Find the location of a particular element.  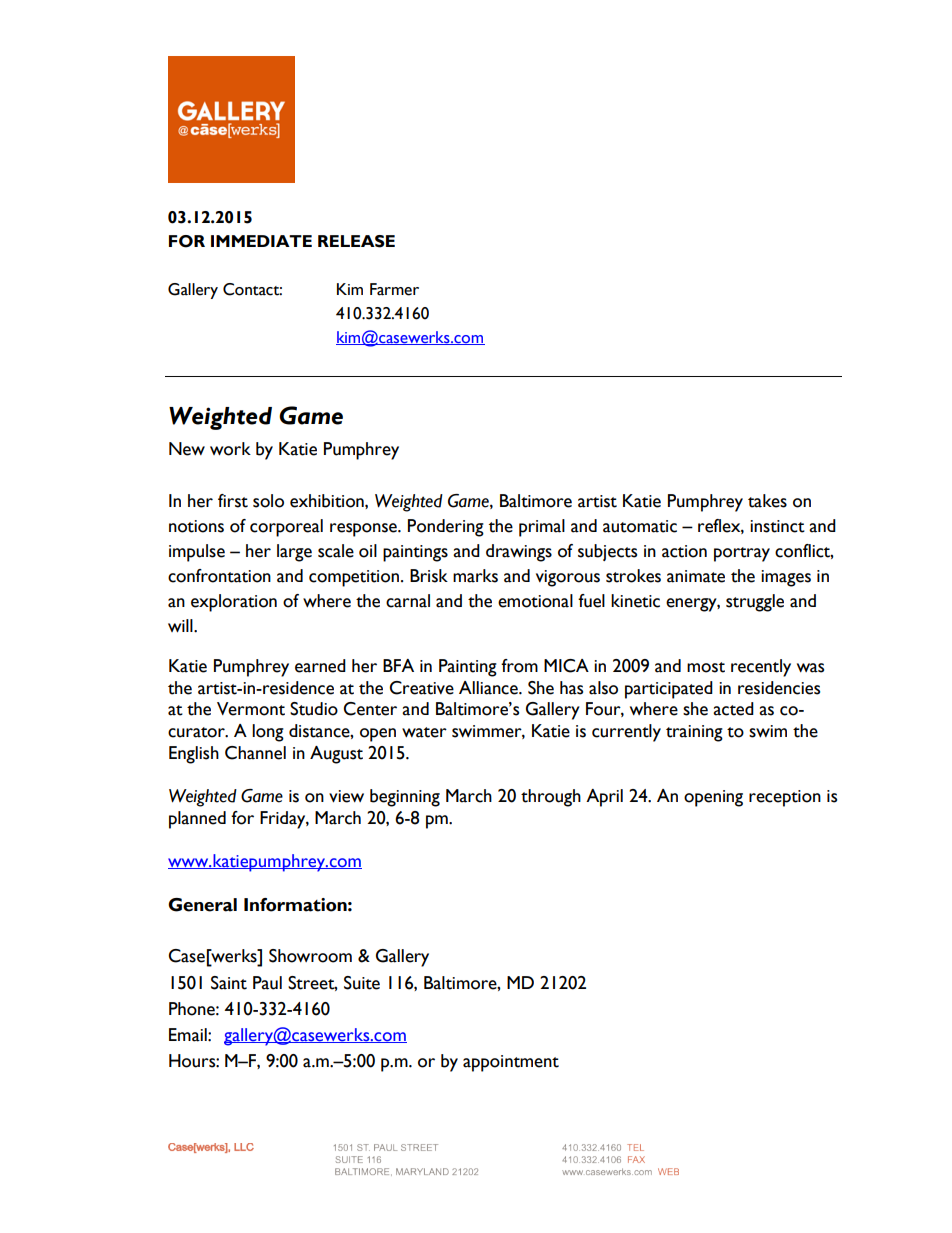

planned is located at coordinates (197, 820).
